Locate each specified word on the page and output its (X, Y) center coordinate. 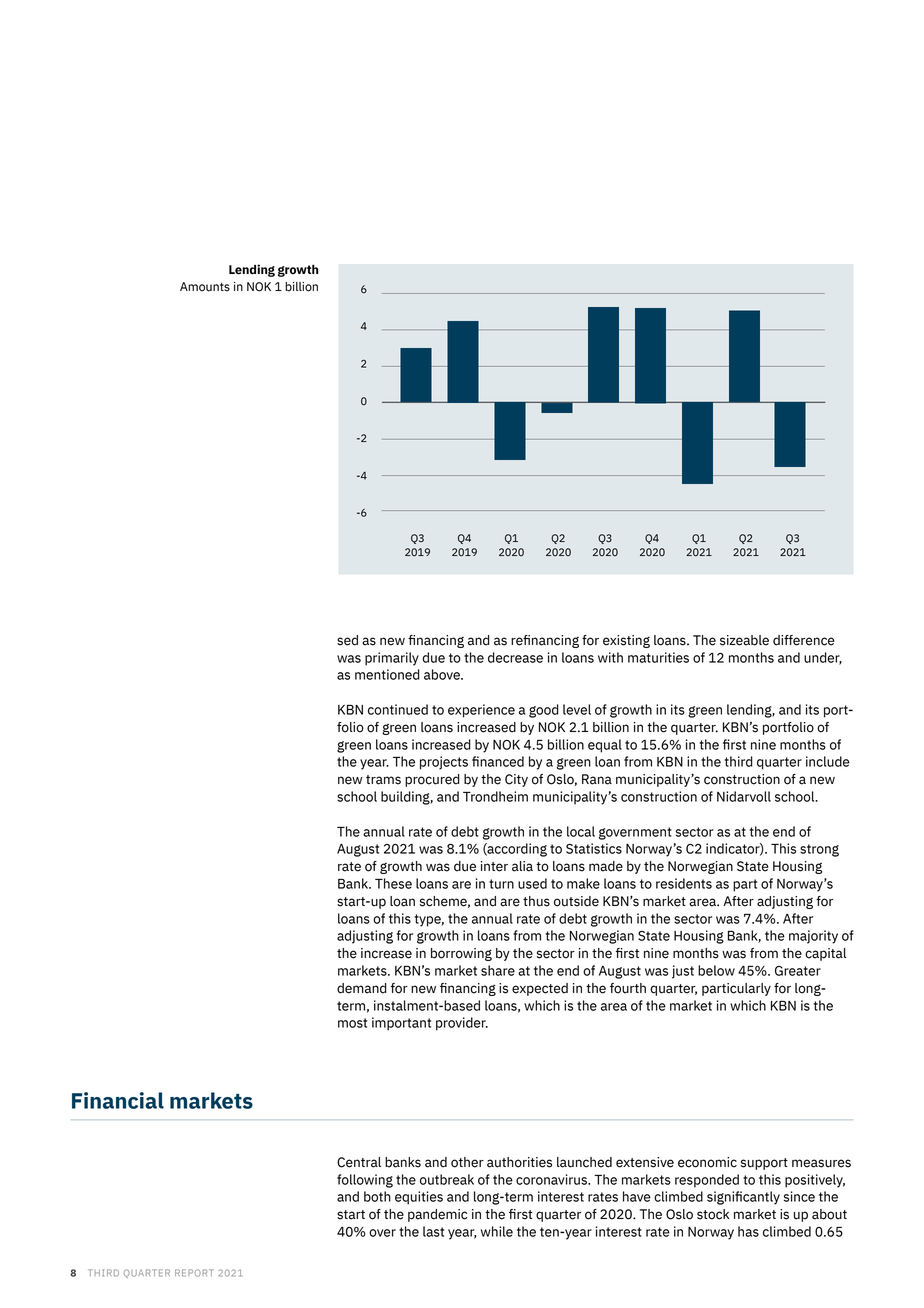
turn (501, 884)
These (393, 883)
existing (626, 641)
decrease (515, 657)
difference (804, 640)
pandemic (438, 1215)
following (365, 1181)
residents (684, 883)
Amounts (205, 287)
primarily (392, 659)
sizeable (744, 640)
